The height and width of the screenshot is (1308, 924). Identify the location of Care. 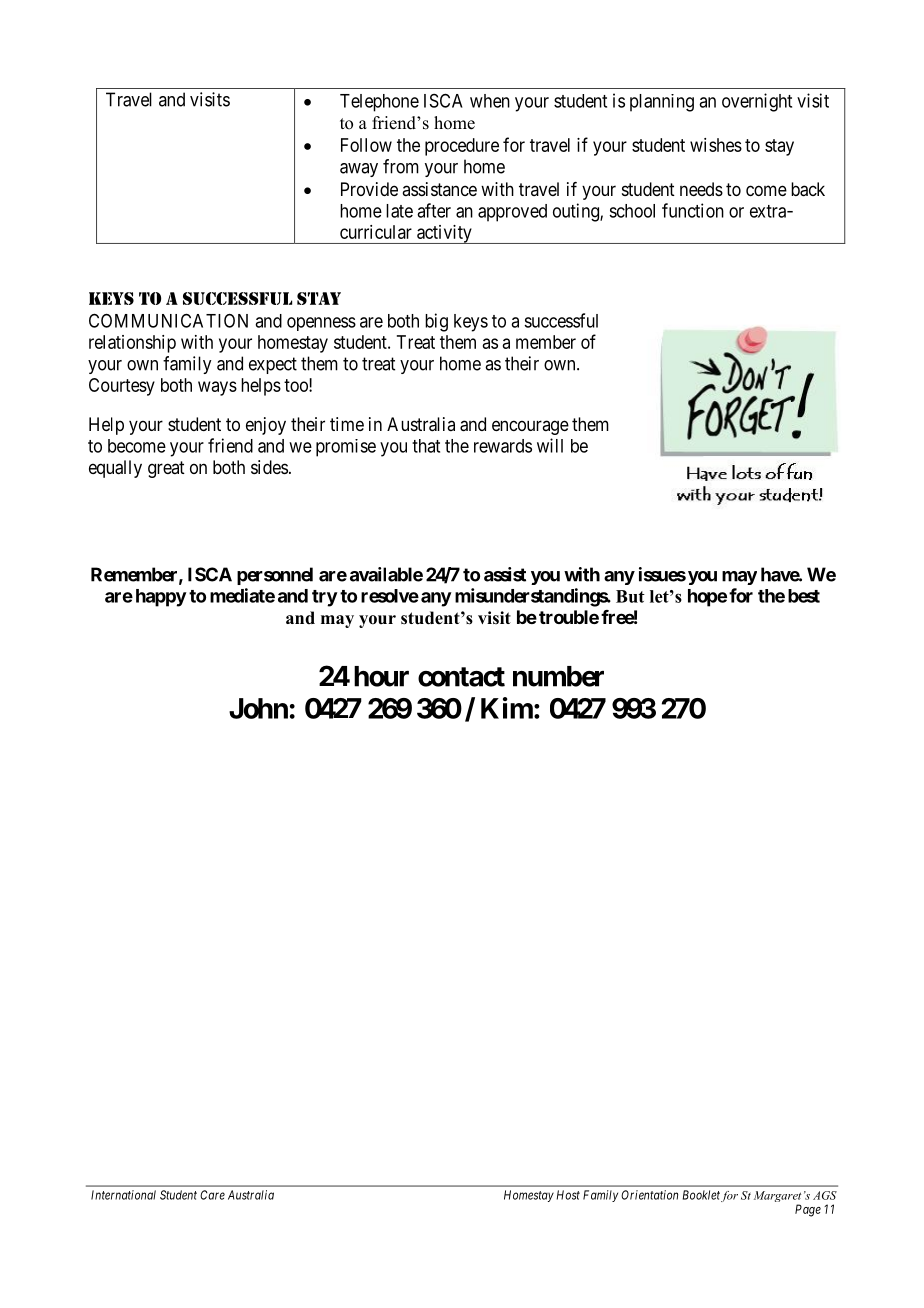
(212, 1195).
